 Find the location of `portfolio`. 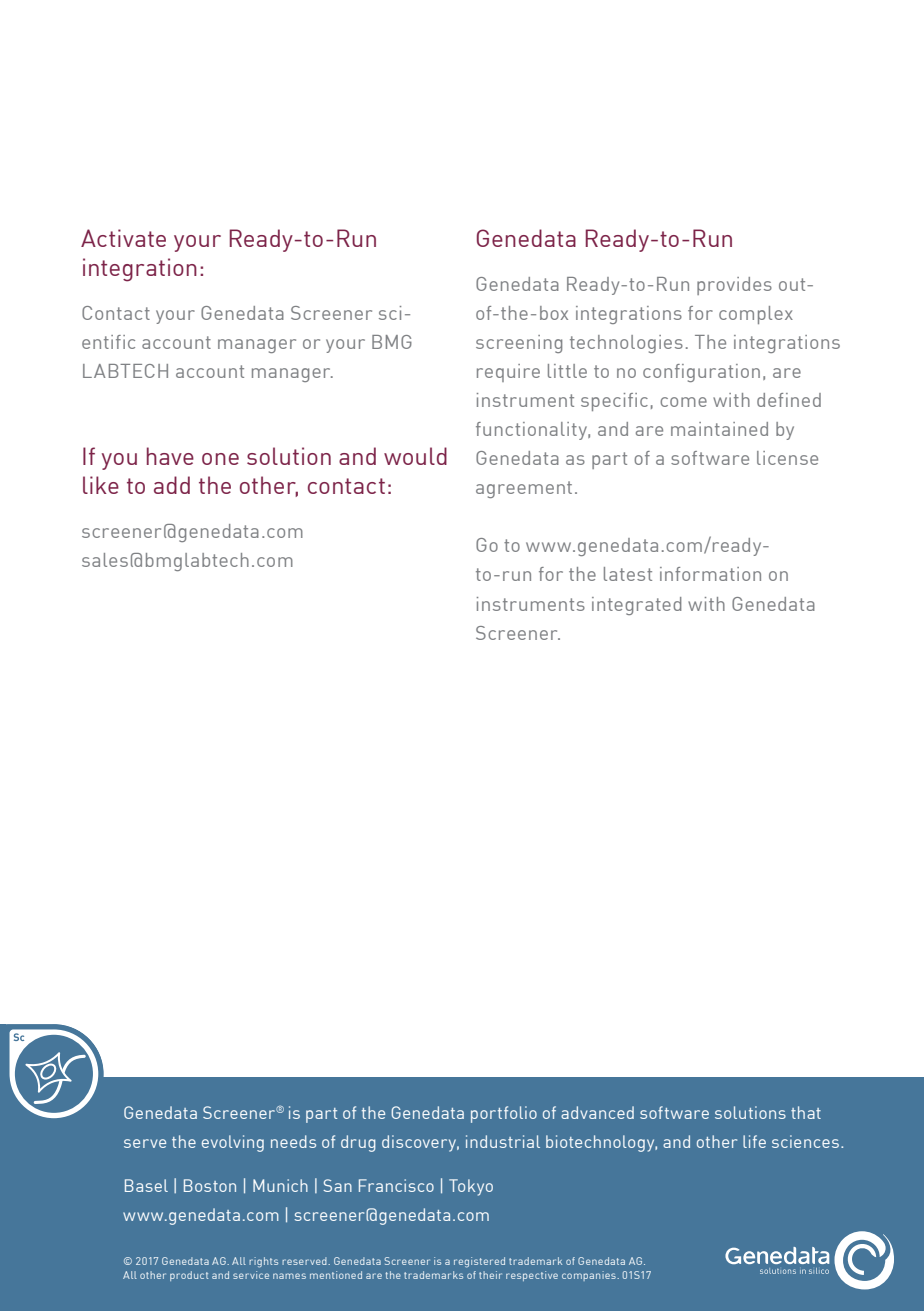

portfolio is located at coordinates (504, 1114).
